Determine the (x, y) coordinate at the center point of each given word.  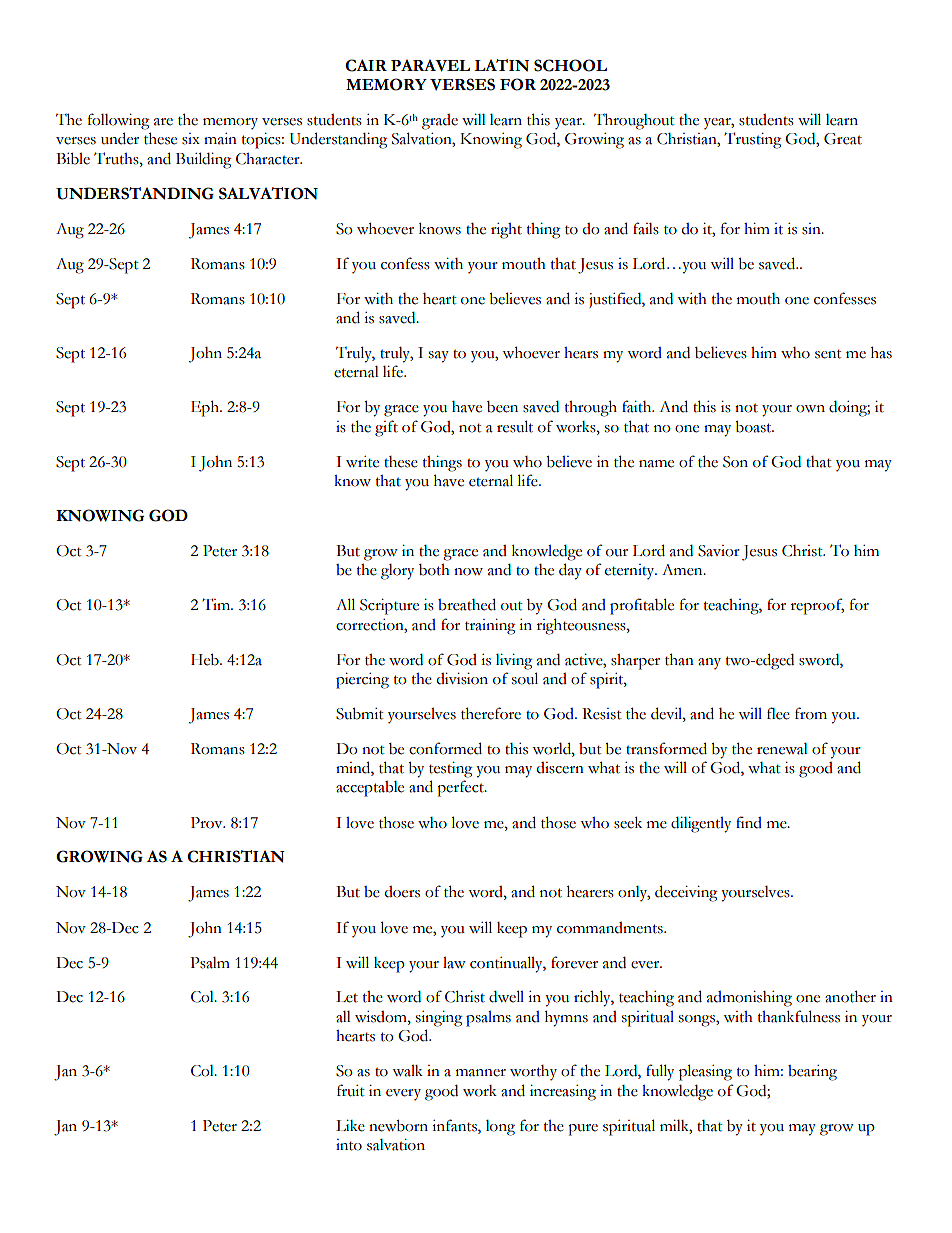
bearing (812, 1073)
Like (350, 1126)
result (515, 426)
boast (754, 427)
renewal (782, 749)
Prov (208, 823)
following (118, 121)
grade (440, 122)
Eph (206, 409)
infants (455, 1125)
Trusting (752, 140)
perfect (461, 788)
